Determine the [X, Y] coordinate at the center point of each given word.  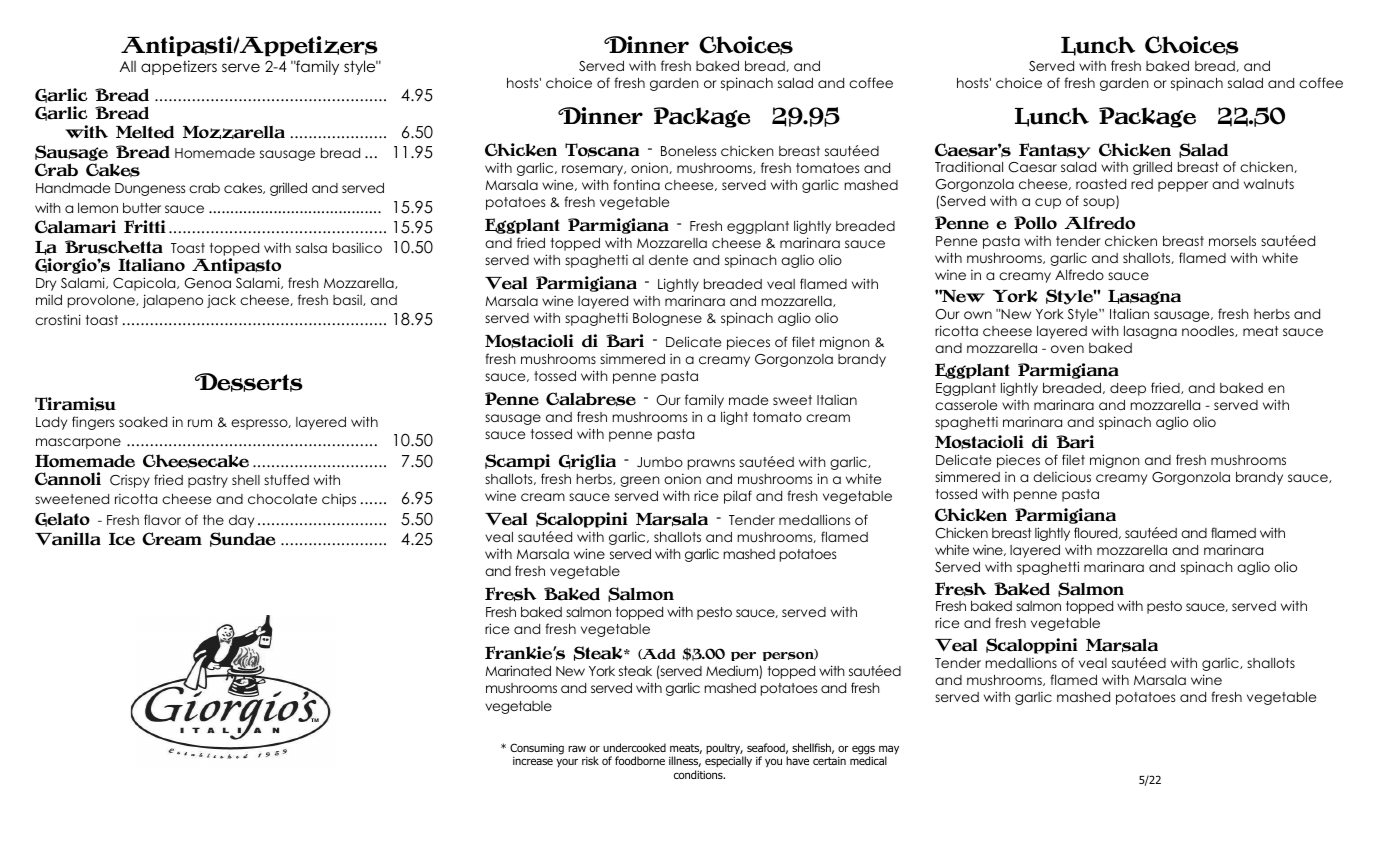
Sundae [243, 539]
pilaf [738, 497]
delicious [1062, 476]
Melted [145, 132]
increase [533, 761]
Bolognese [667, 319]
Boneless [688, 151]
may [889, 751]
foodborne [640, 760]
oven [1067, 349]
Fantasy [1054, 151]
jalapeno [173, 301]
